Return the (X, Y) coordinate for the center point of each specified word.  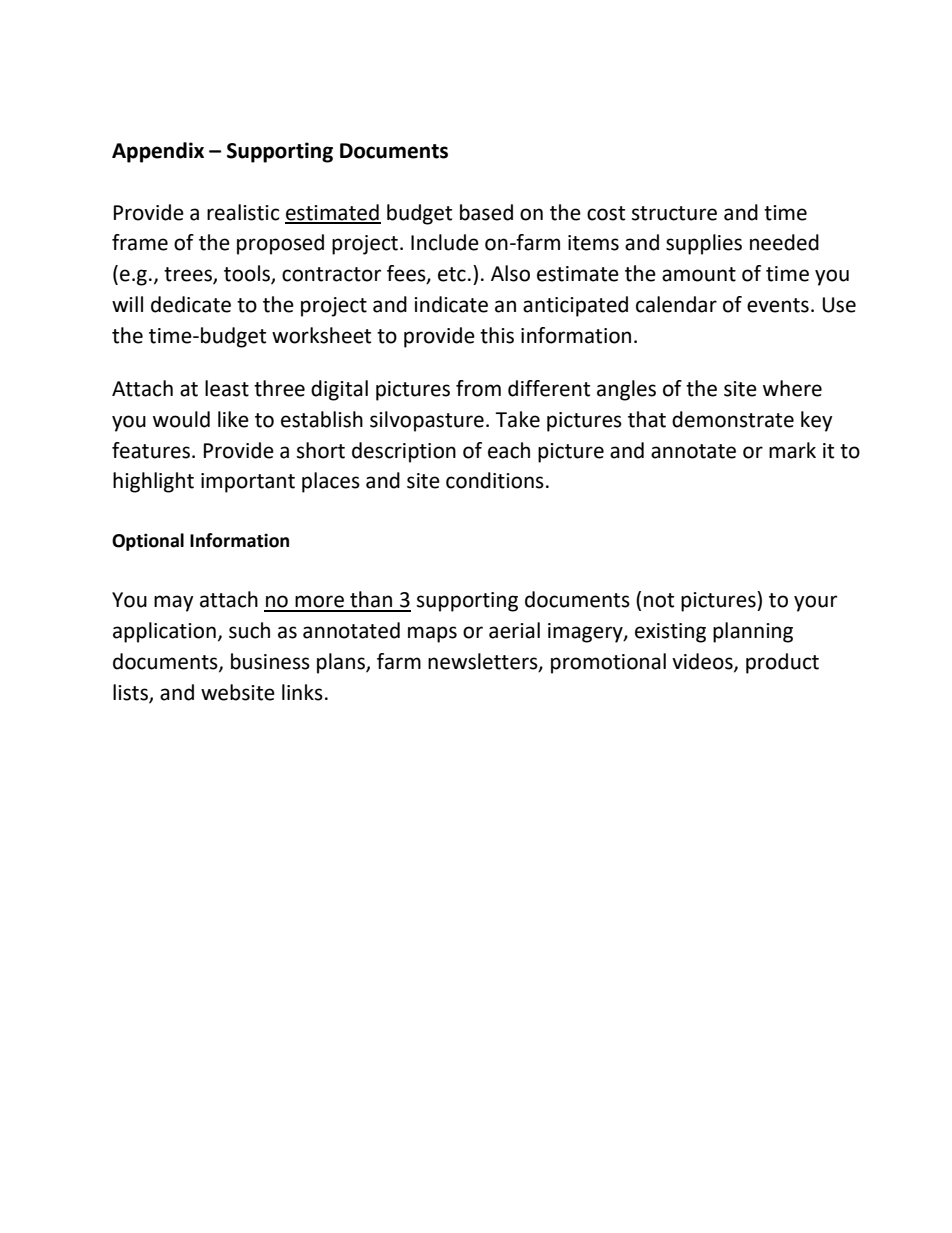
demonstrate (733, 419)
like (233, 419)
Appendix (158, 152)
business (270, 661)
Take (517, 419)
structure (674, 213)
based (486, 212)
